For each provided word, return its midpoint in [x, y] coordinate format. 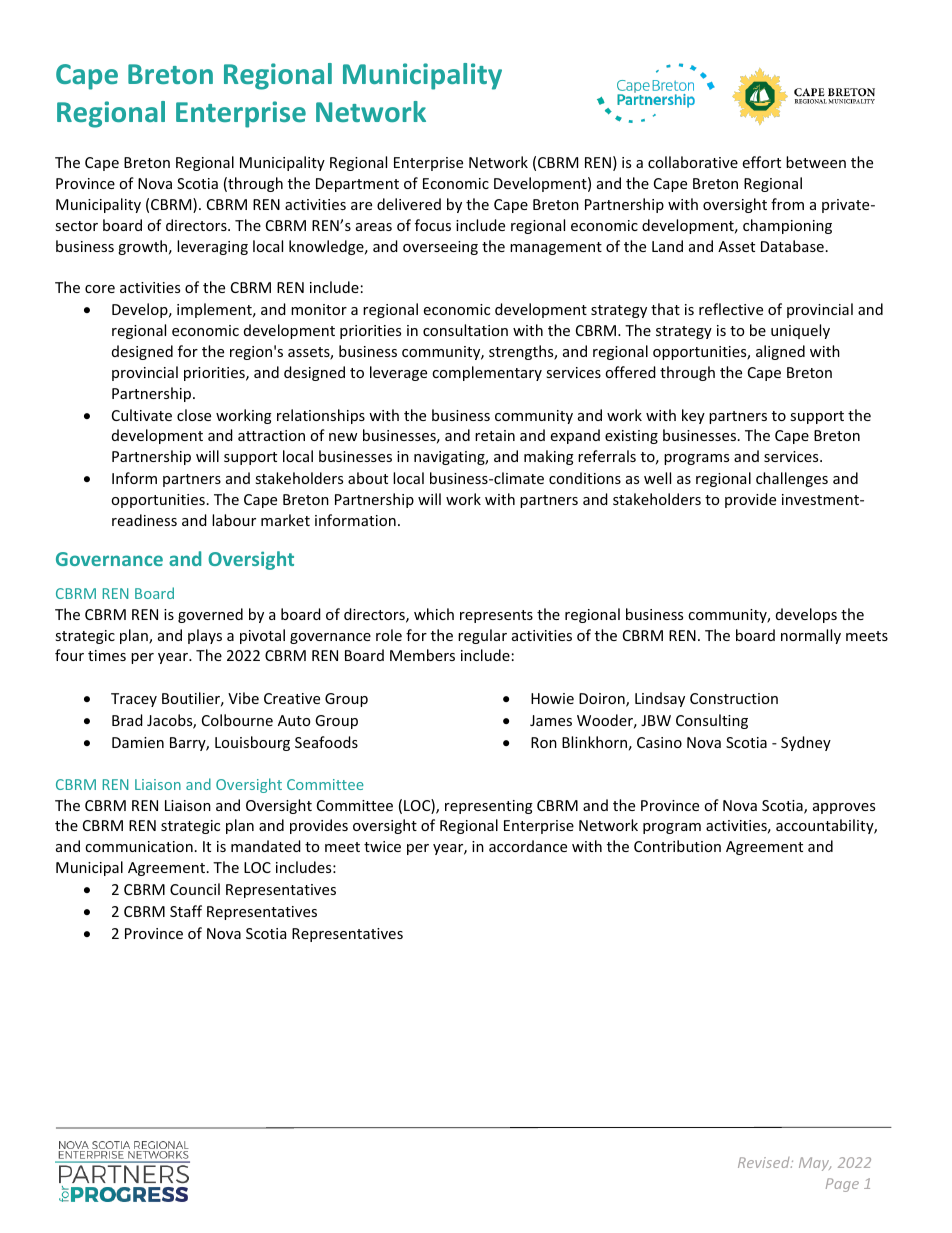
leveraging [212, 247]
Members [422, 655]
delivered [409, 204]
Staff [186, 911]
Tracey [134, 700]
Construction [734, 698]
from [787, 204]
